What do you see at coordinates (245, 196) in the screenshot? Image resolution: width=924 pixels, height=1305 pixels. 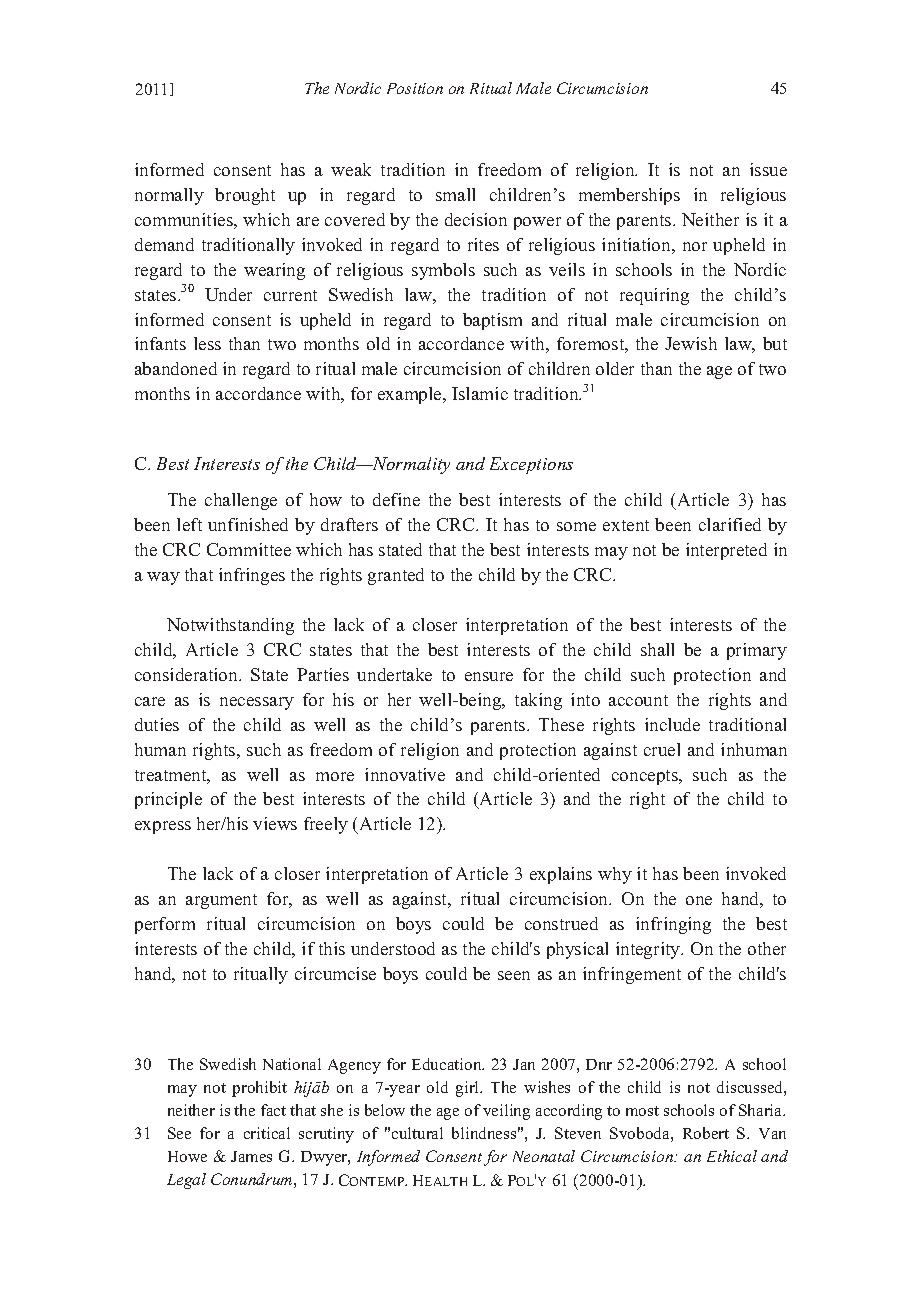 I see `brought` at bounding box center [245, 196].
